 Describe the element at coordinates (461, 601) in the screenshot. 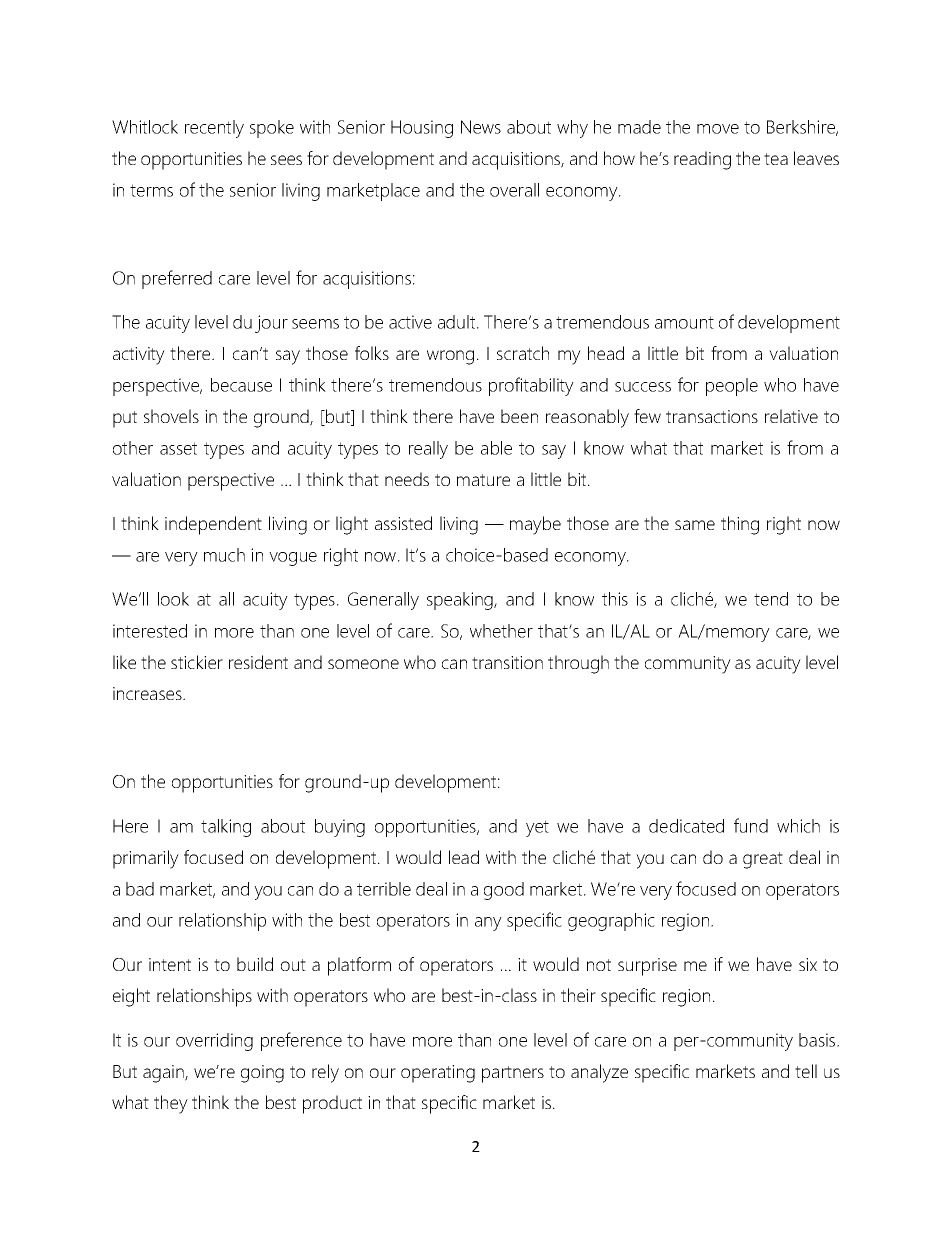

I see `speaking` at that location.
